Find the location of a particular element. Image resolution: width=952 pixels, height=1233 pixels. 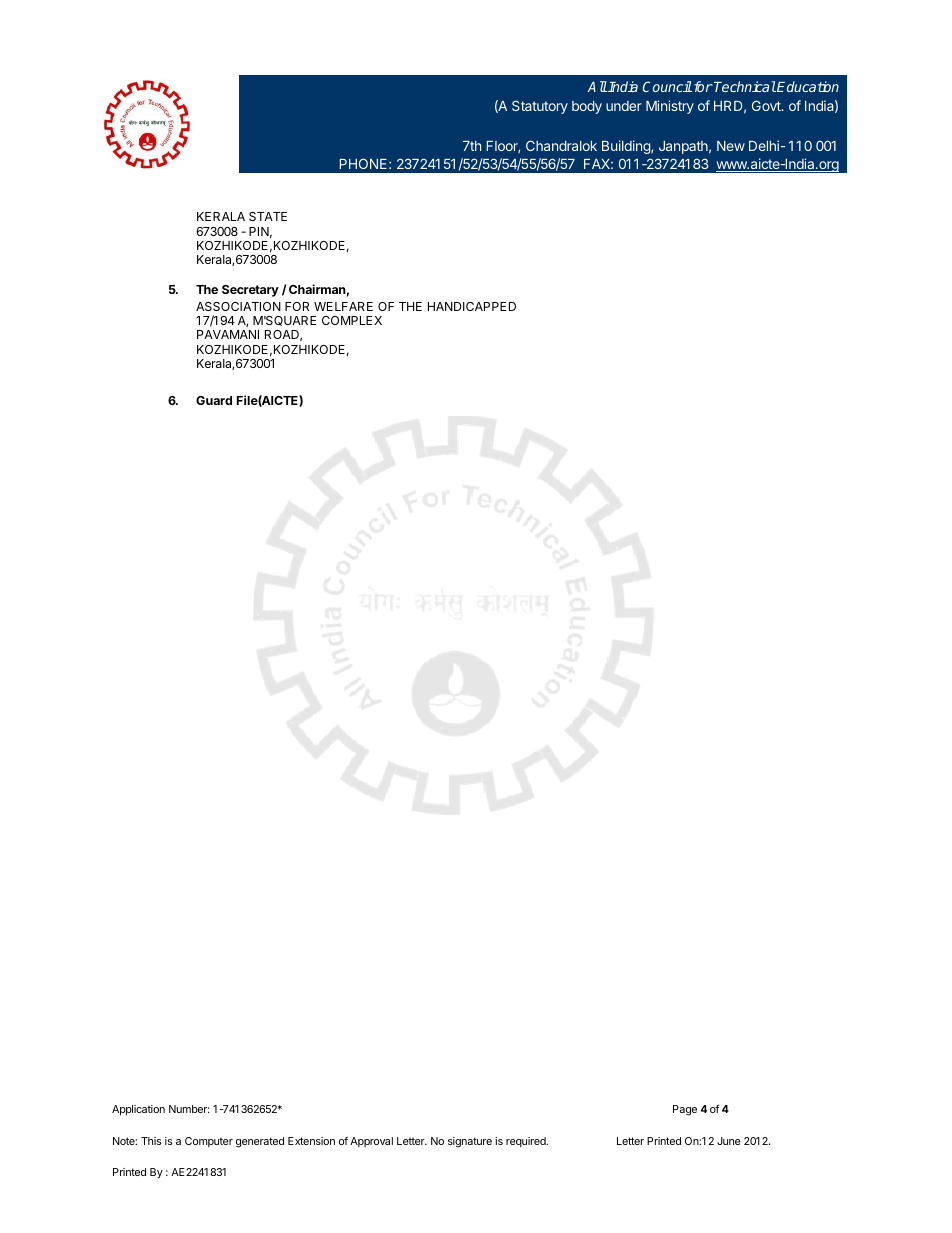

New is located at coordinates (731, 146).
